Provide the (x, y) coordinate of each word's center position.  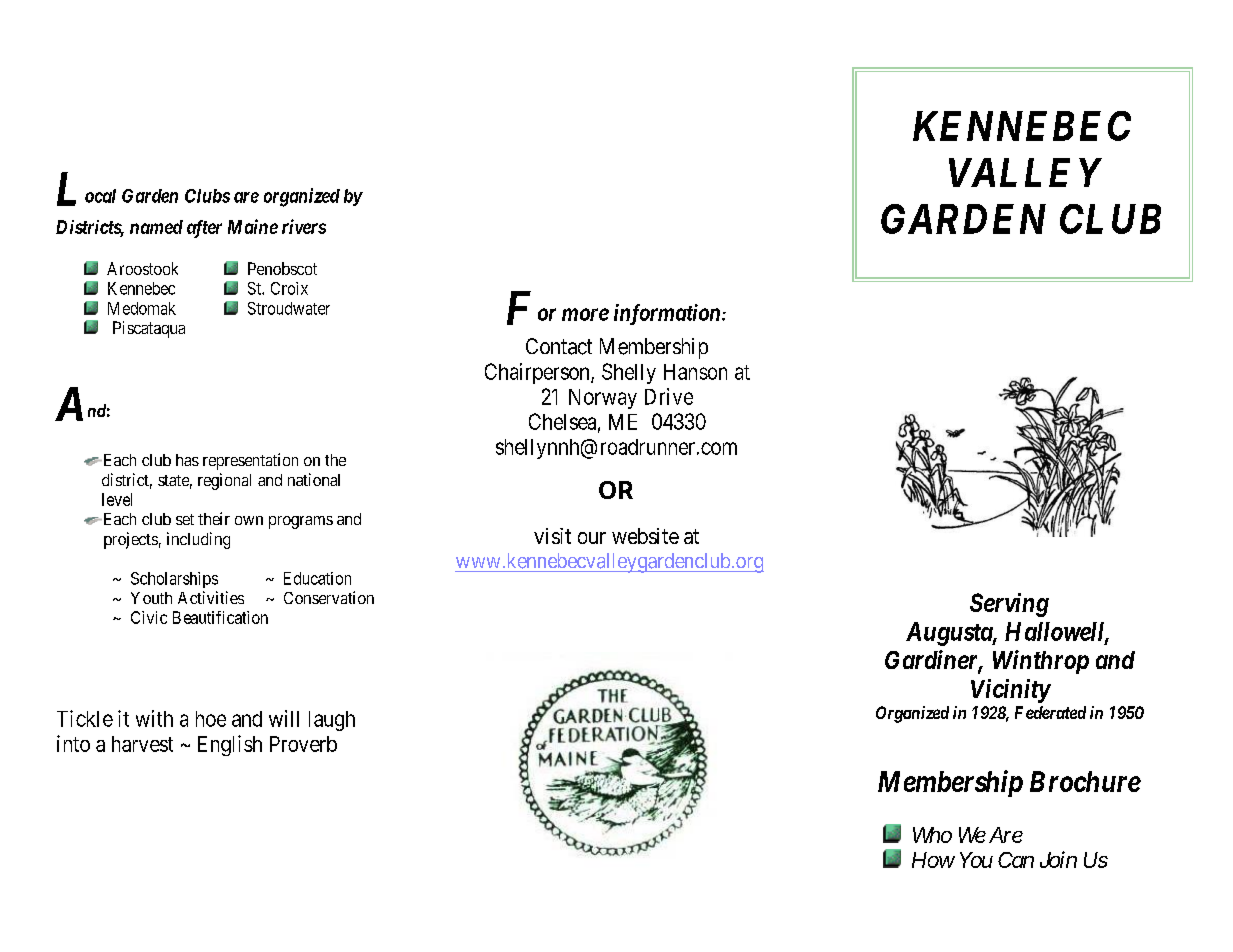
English (230, 745)
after (204, 229)
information (668, 314)
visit (552, 536)
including (198, 540)
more (585, 314)
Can (1016, 860)
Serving (1009, 605)
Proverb (303, 744)
